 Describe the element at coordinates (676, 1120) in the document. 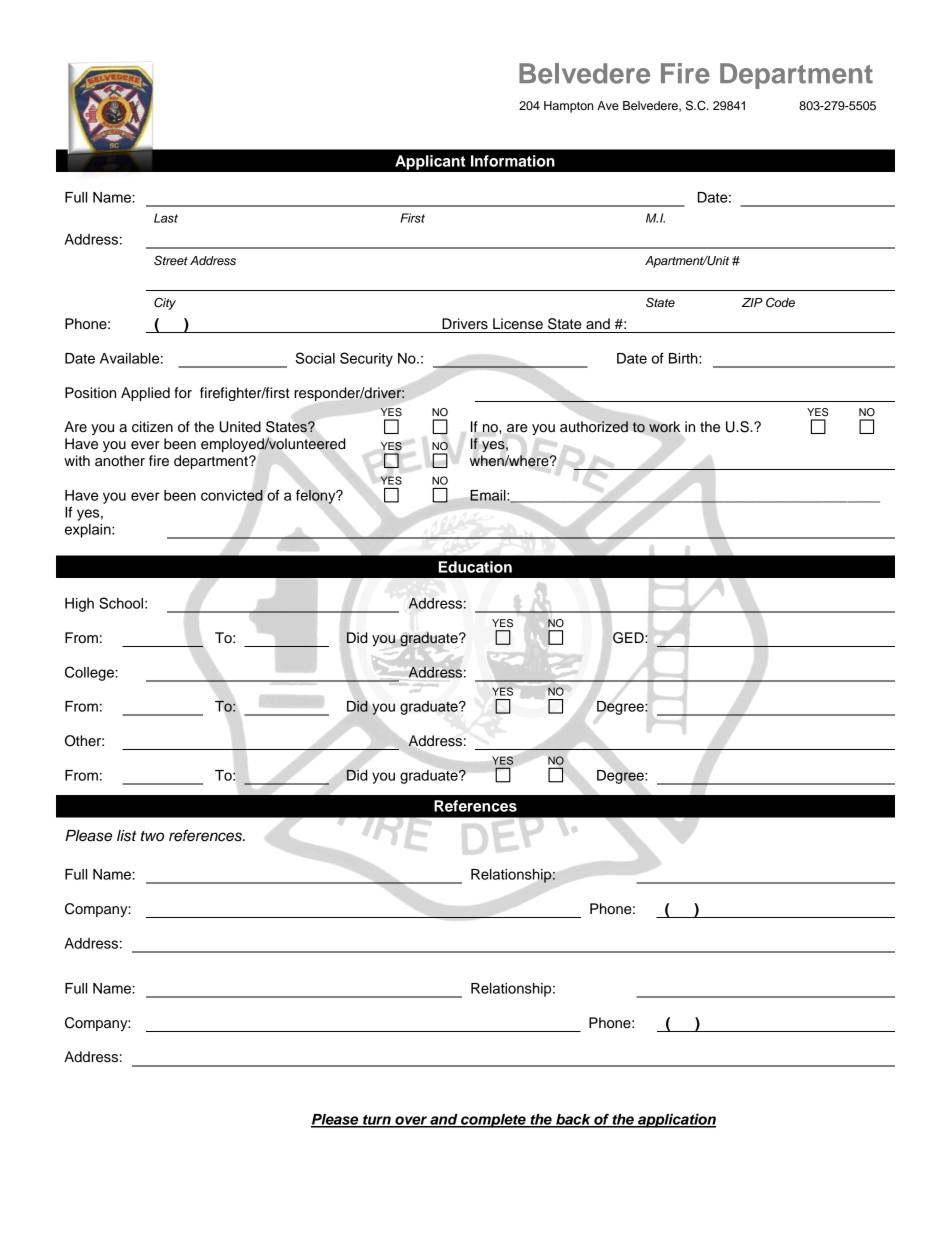

I see `application` at that location.
